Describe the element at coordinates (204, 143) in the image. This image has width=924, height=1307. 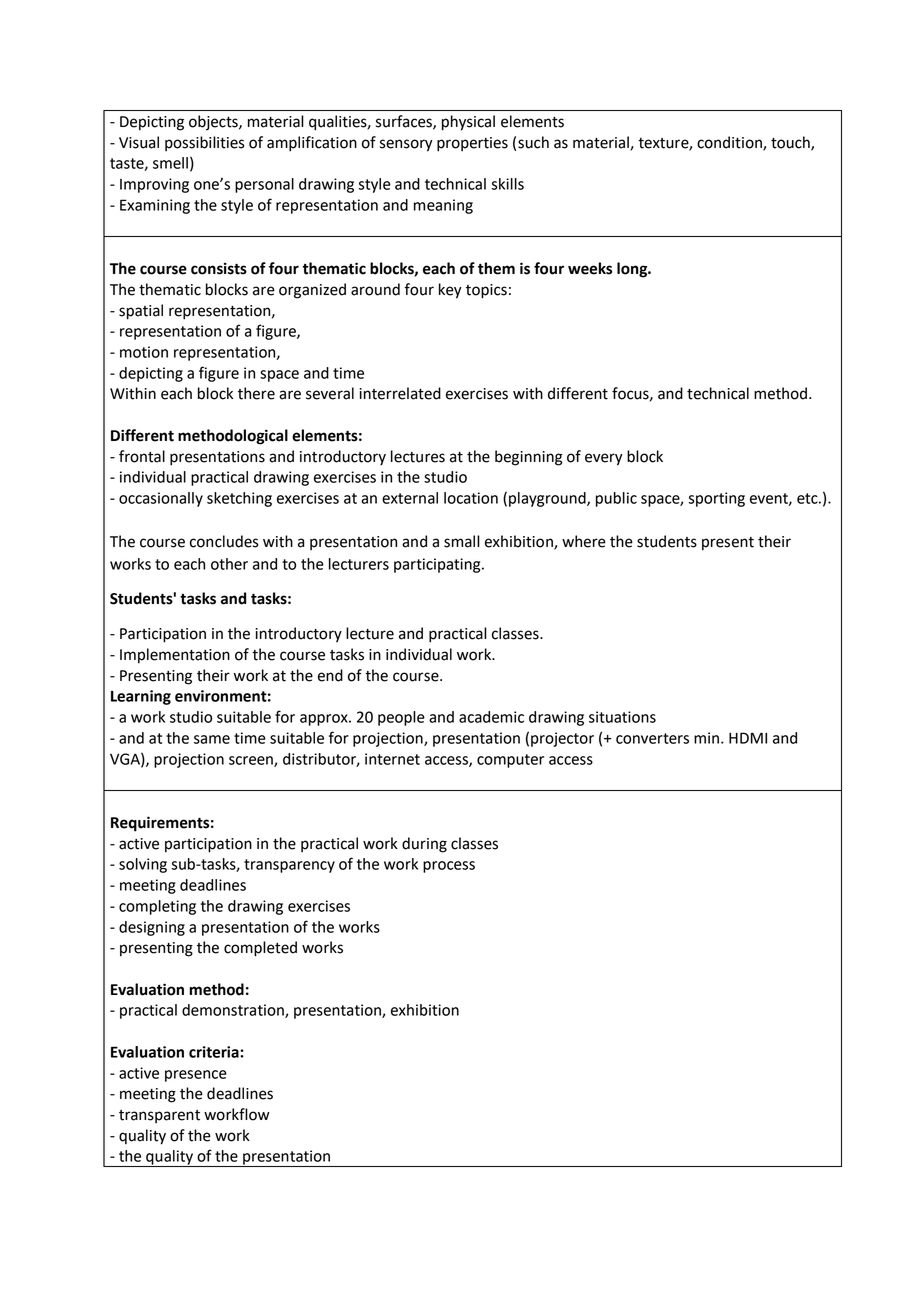
I see `possibilities` at that location.
